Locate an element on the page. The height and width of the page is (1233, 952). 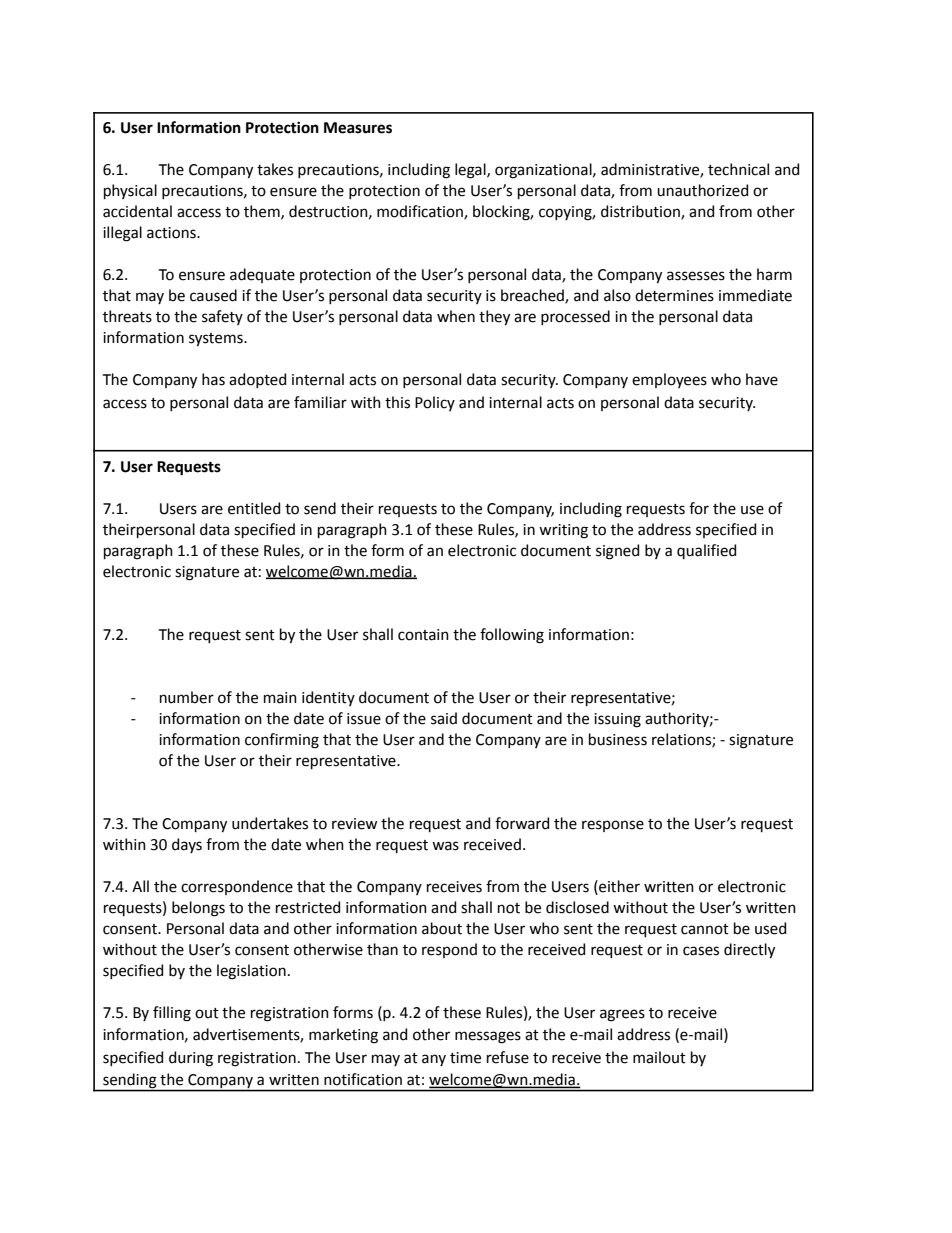
number is located at coordinates (187, 697).
